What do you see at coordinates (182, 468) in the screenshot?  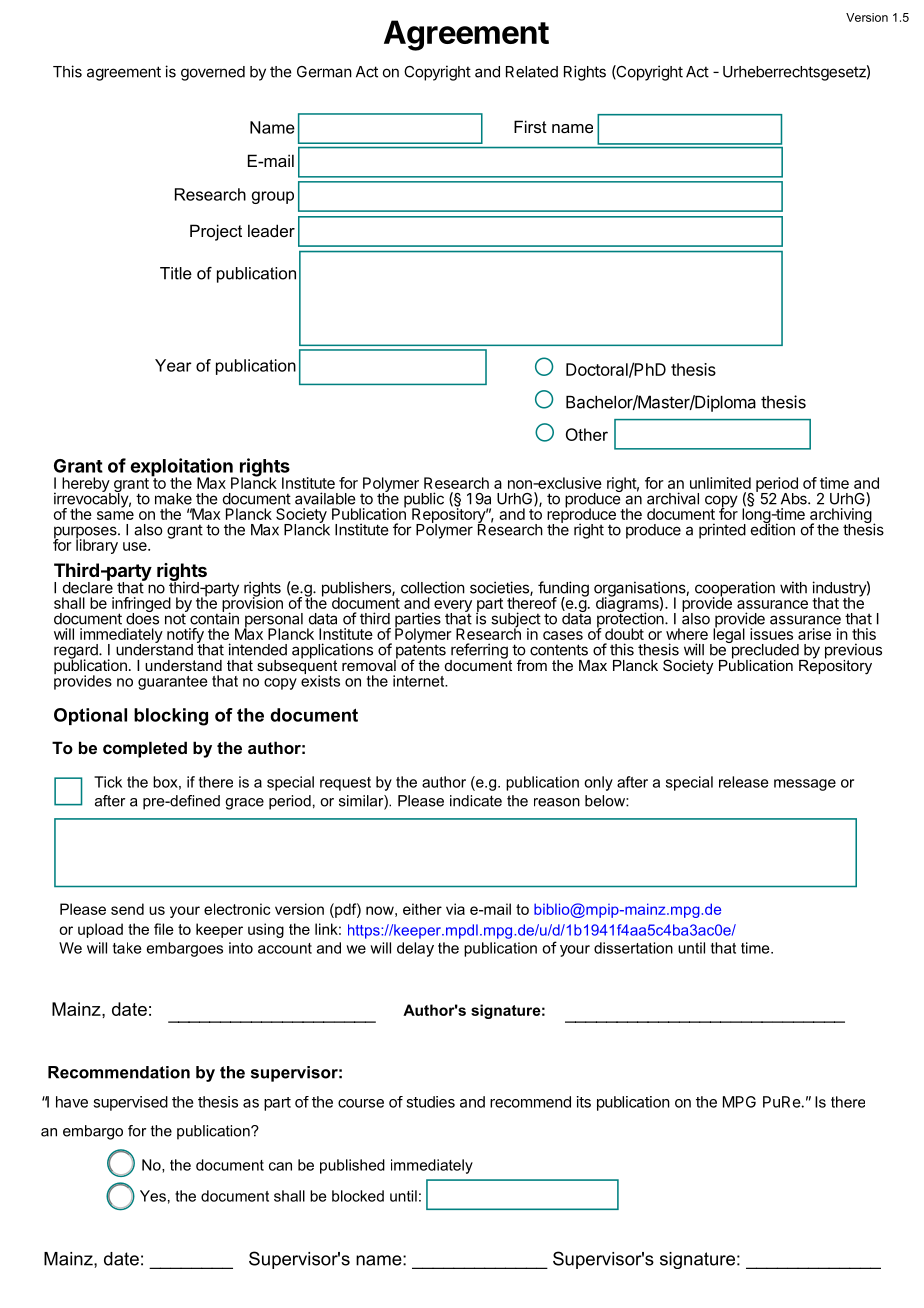 I see `exploitation` at bounding box center [182, 468].
